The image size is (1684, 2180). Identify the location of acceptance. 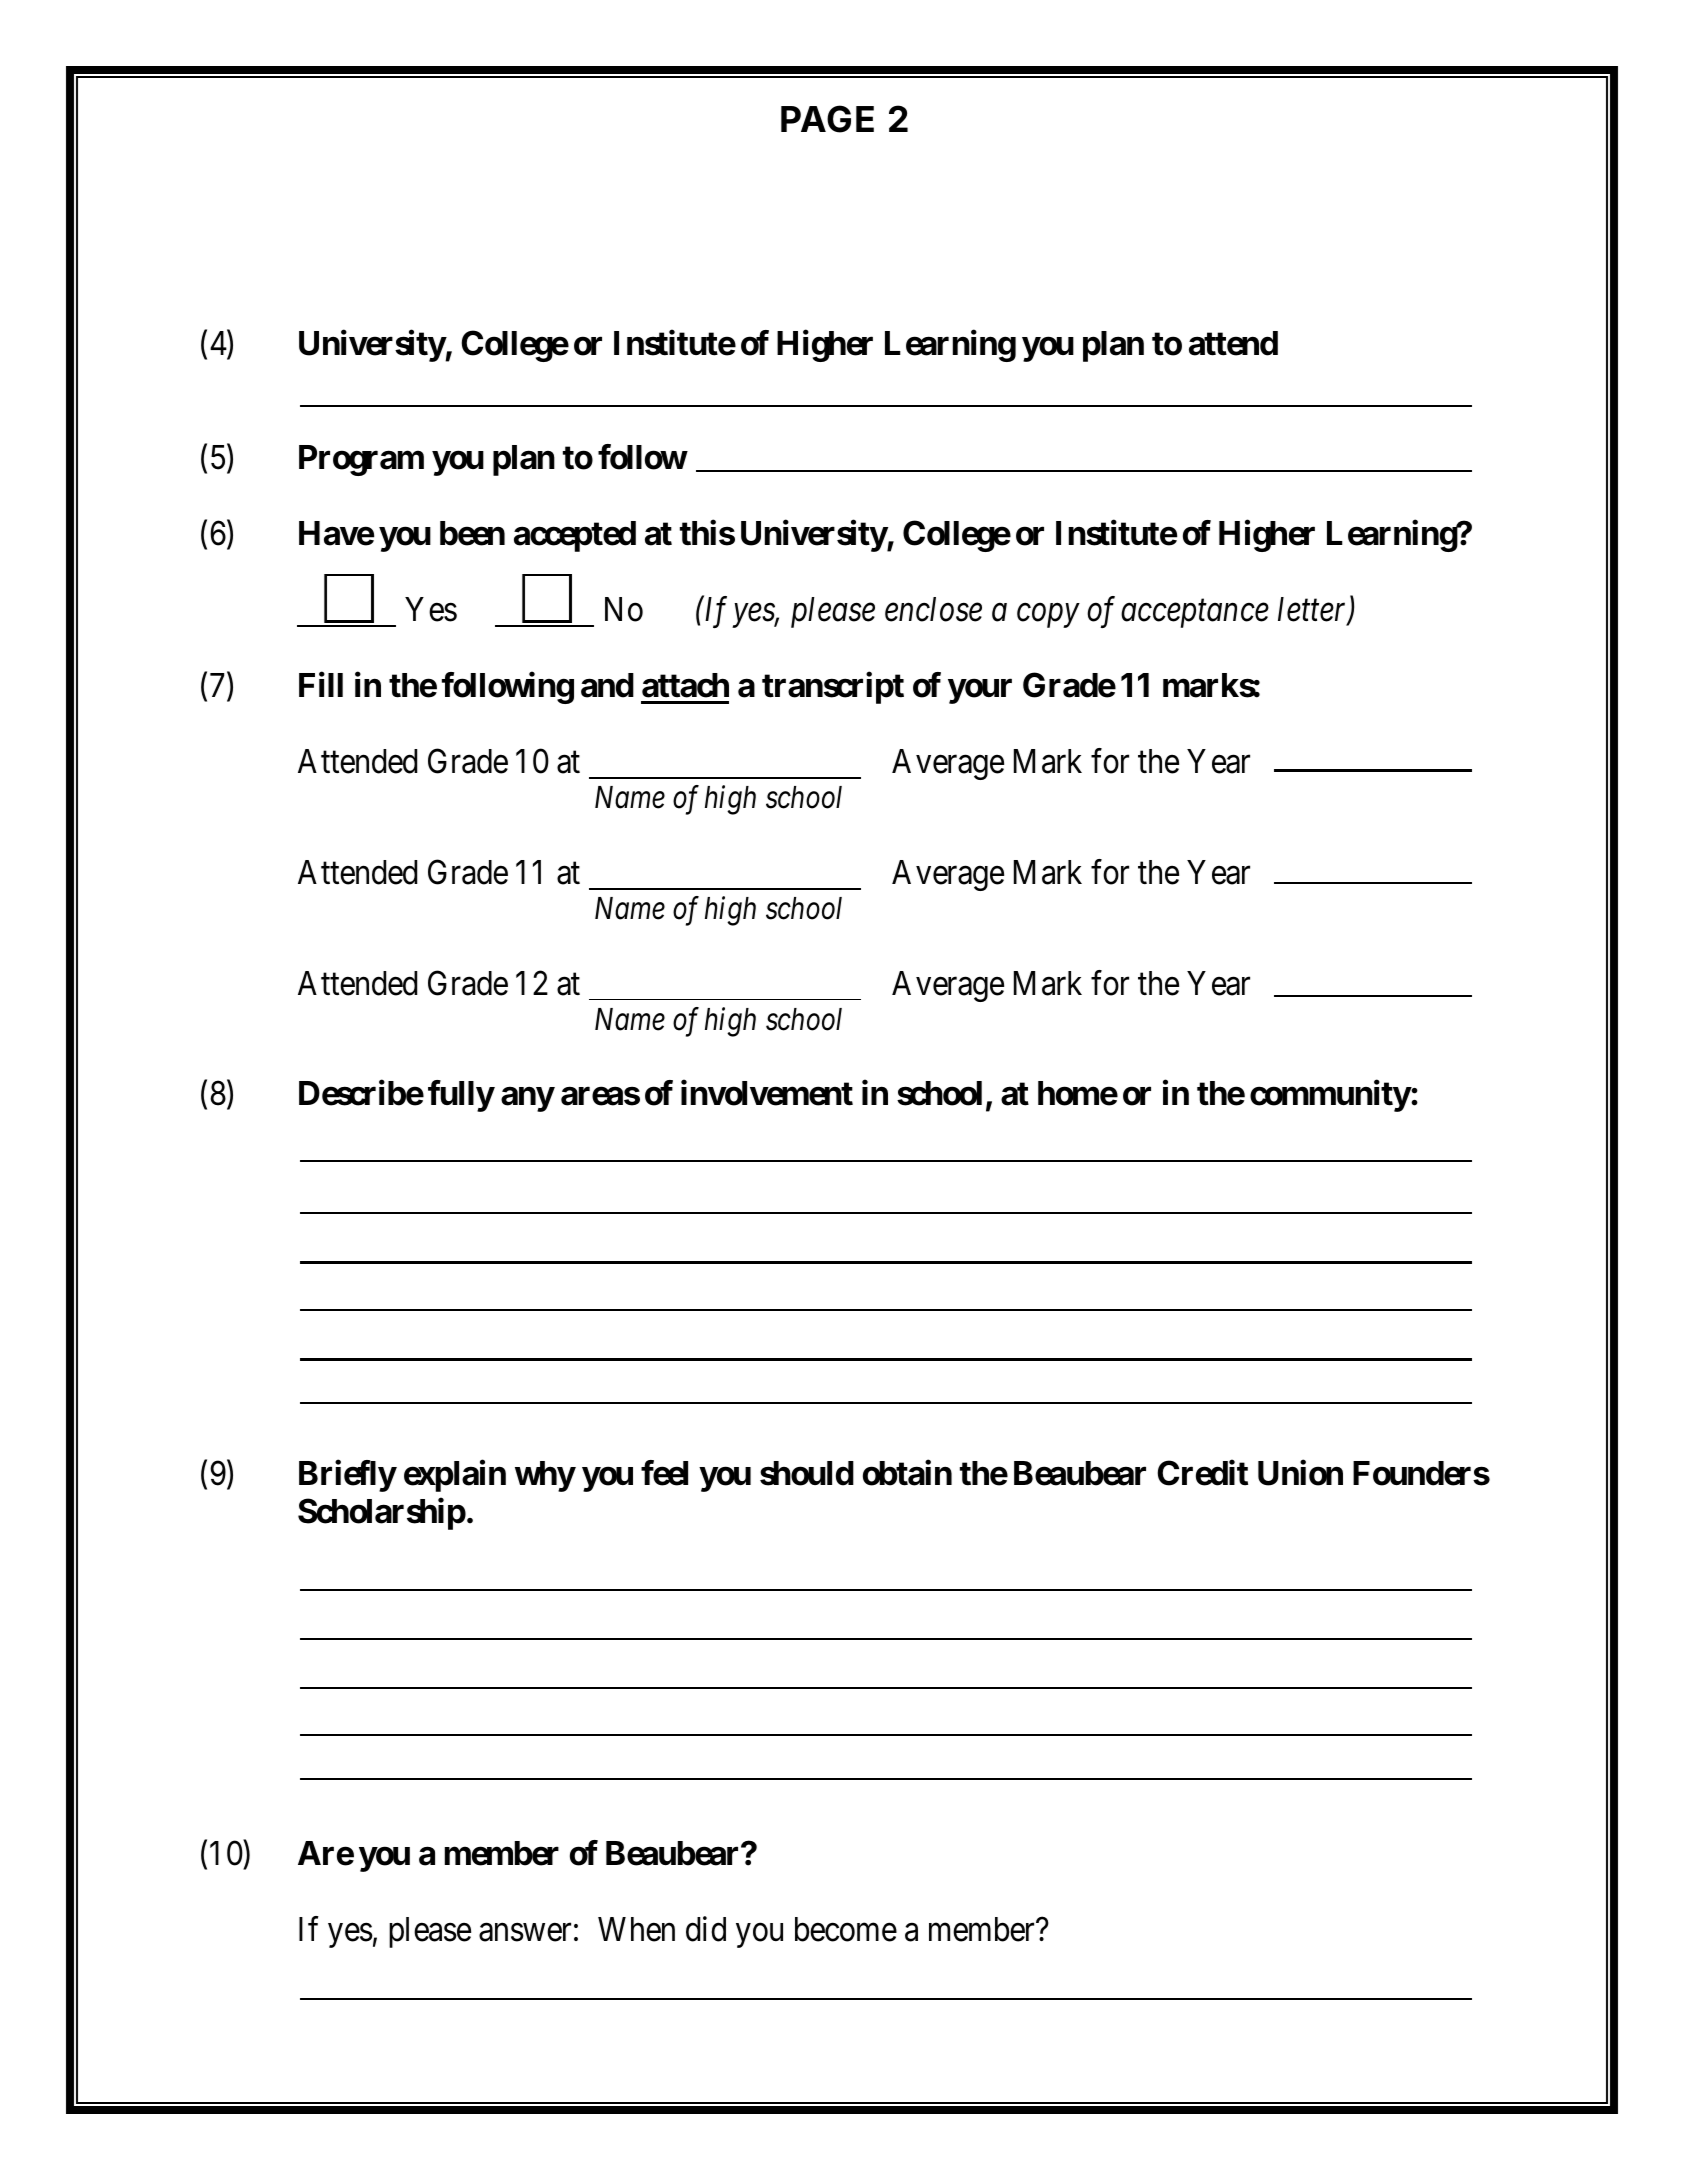
(1195, 614).
